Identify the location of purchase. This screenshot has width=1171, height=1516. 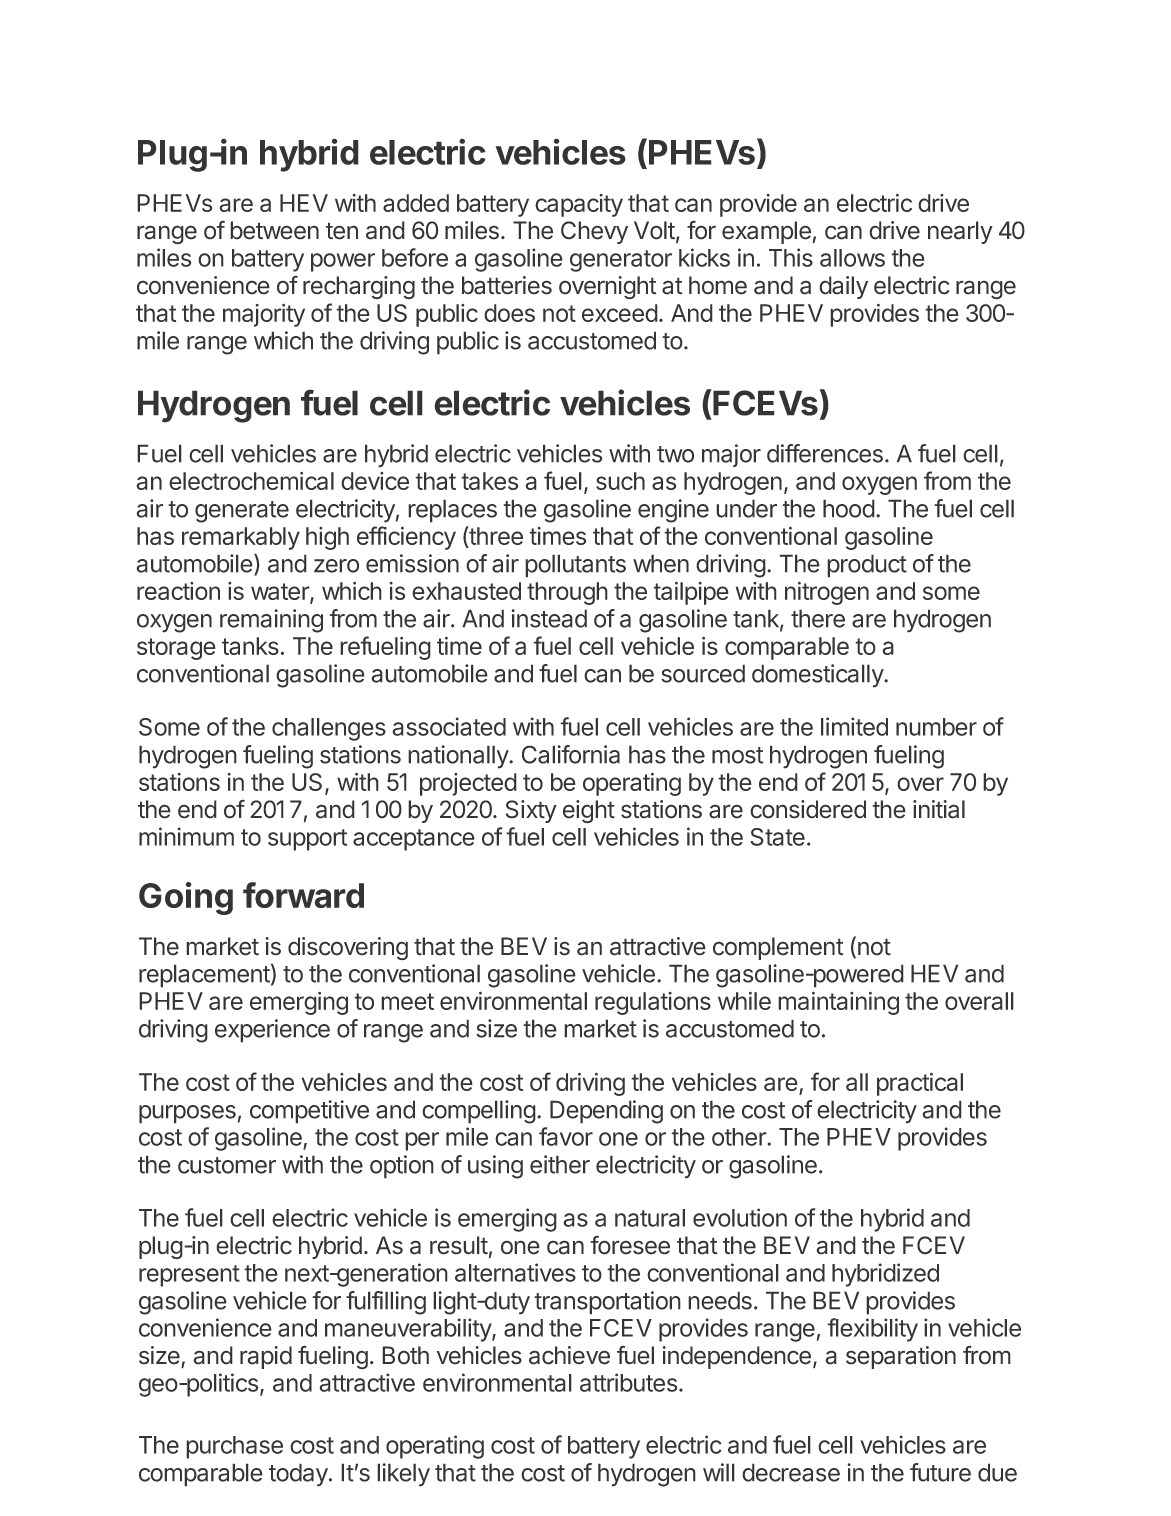
(234, 1447).
